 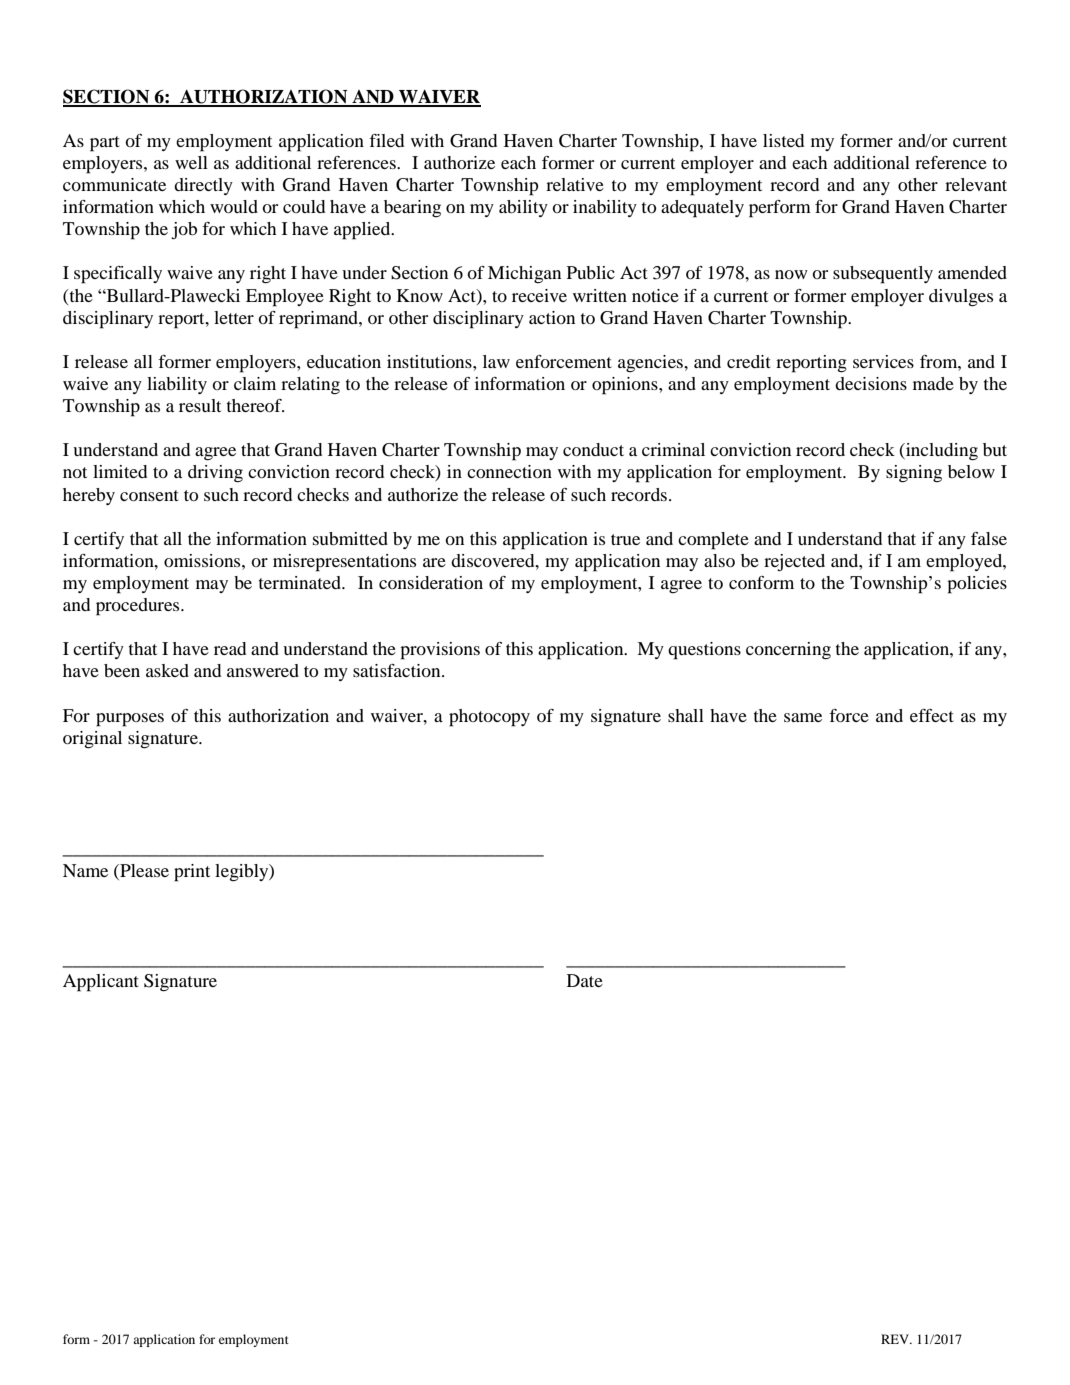 I want to click on Date, so click(x=585, y=980).
